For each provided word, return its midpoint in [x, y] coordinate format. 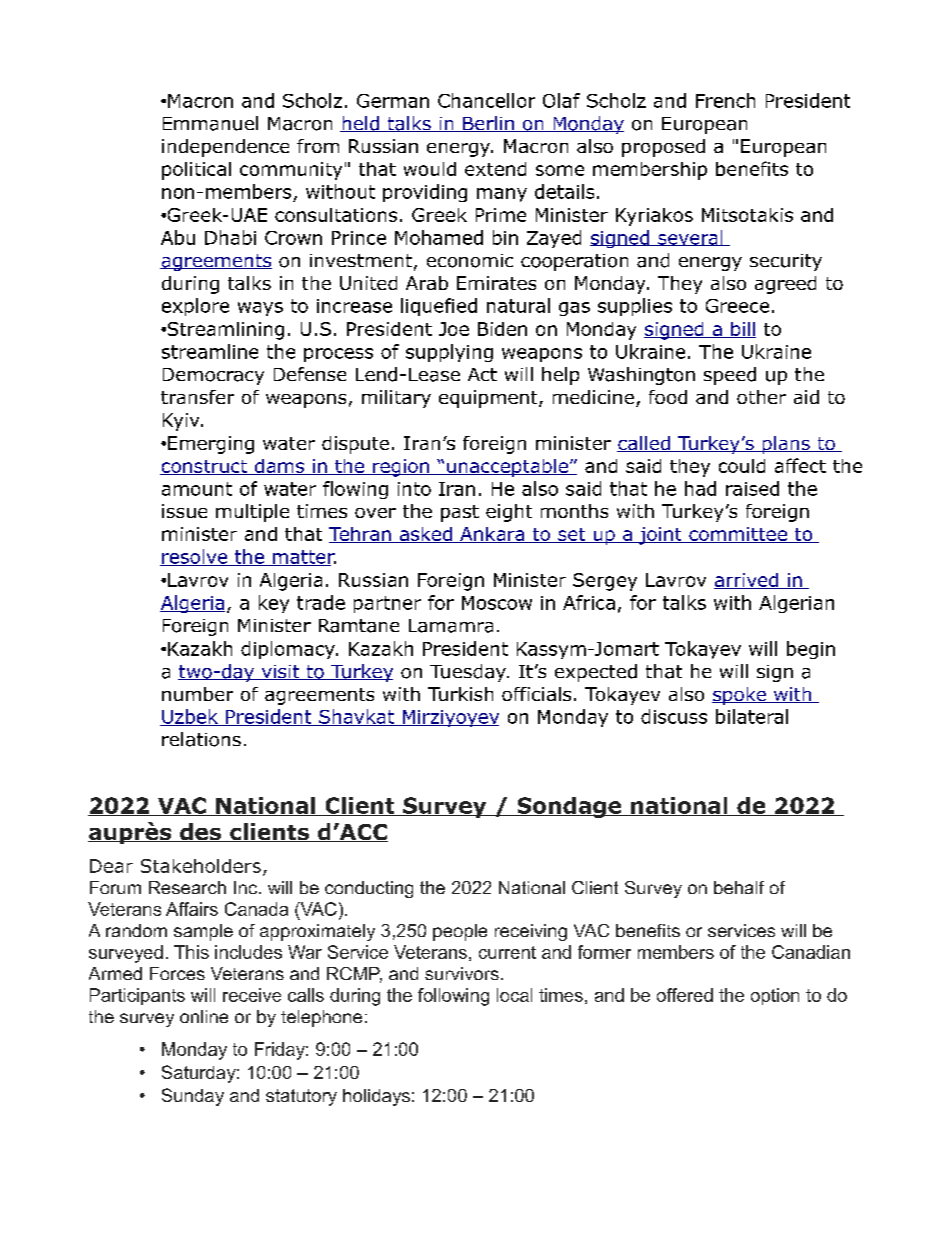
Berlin [488, 124]
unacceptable [507, 468]
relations [201, 739]
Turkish [460, 694]
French [725, 100]
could [742, 466]
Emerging [211, 445]
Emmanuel [210, 123]
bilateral [752, 716]
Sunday [193, 1097]
